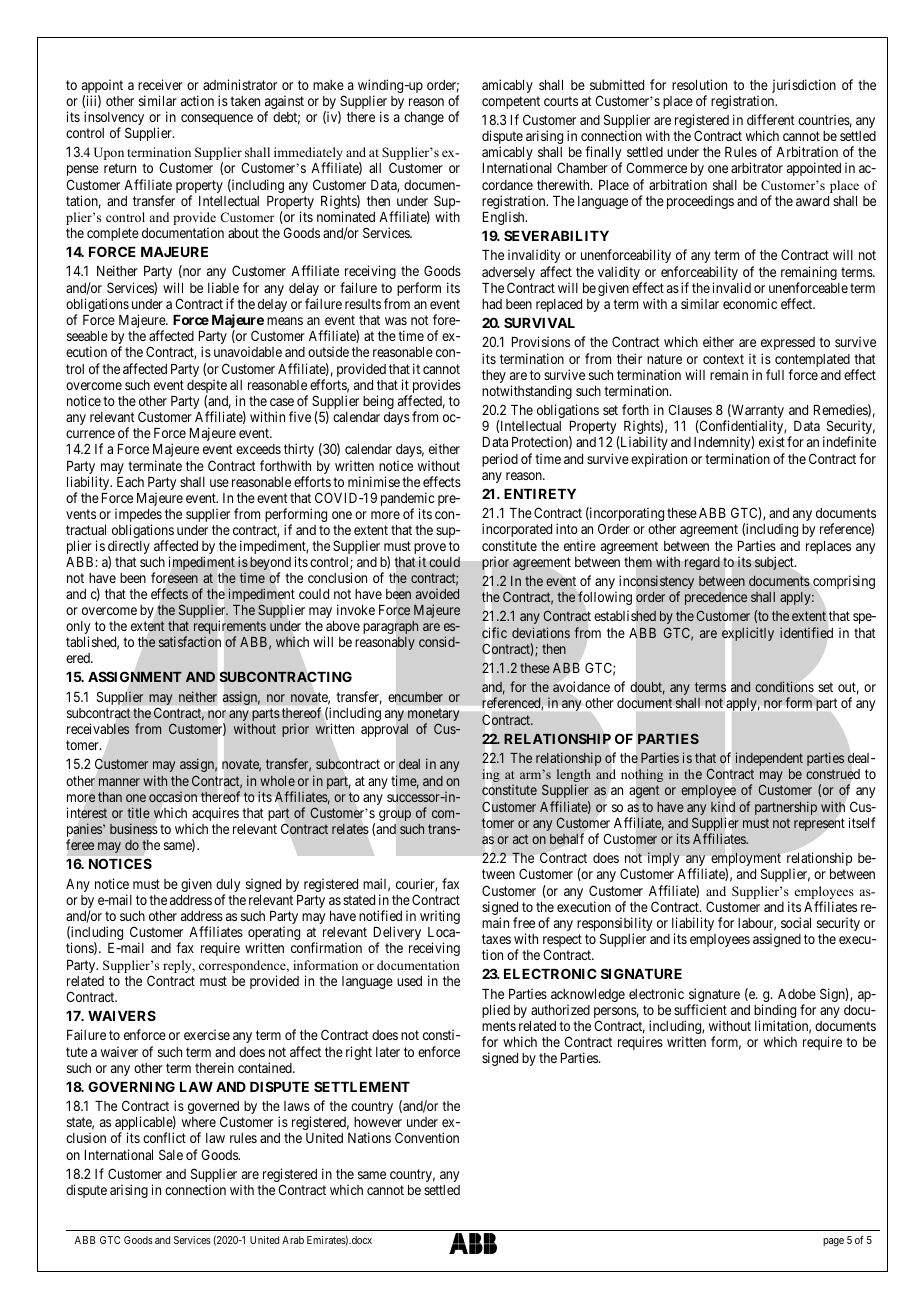 The height and width of the image is (1308, 924). What do you see at coordinates (494, 376) in the image?
I see `they` at bounding box center [494, 376].
